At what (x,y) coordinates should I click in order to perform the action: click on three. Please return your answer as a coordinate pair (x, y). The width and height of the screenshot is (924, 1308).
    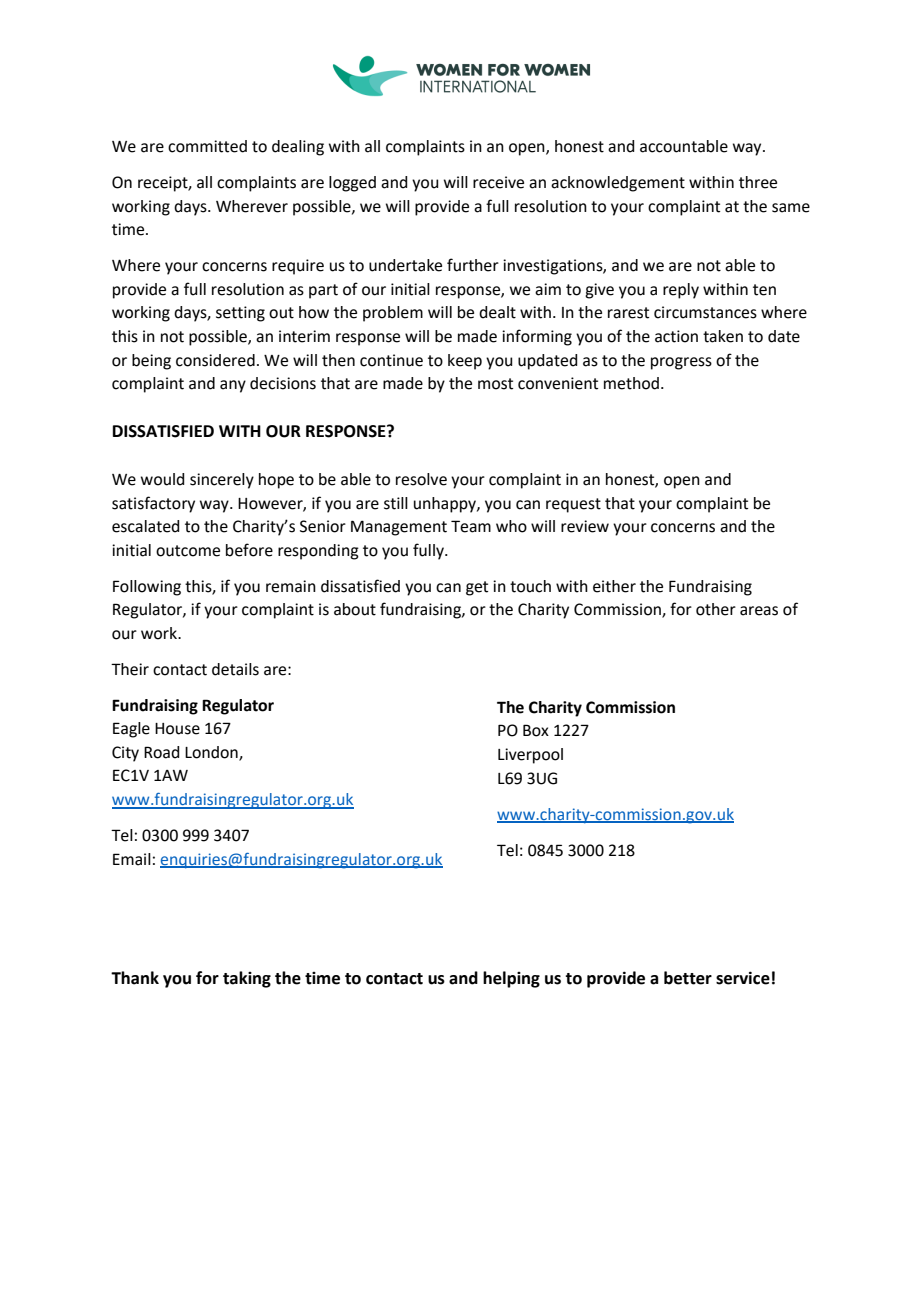
    Looking at the image, I should click on (758, 182).
